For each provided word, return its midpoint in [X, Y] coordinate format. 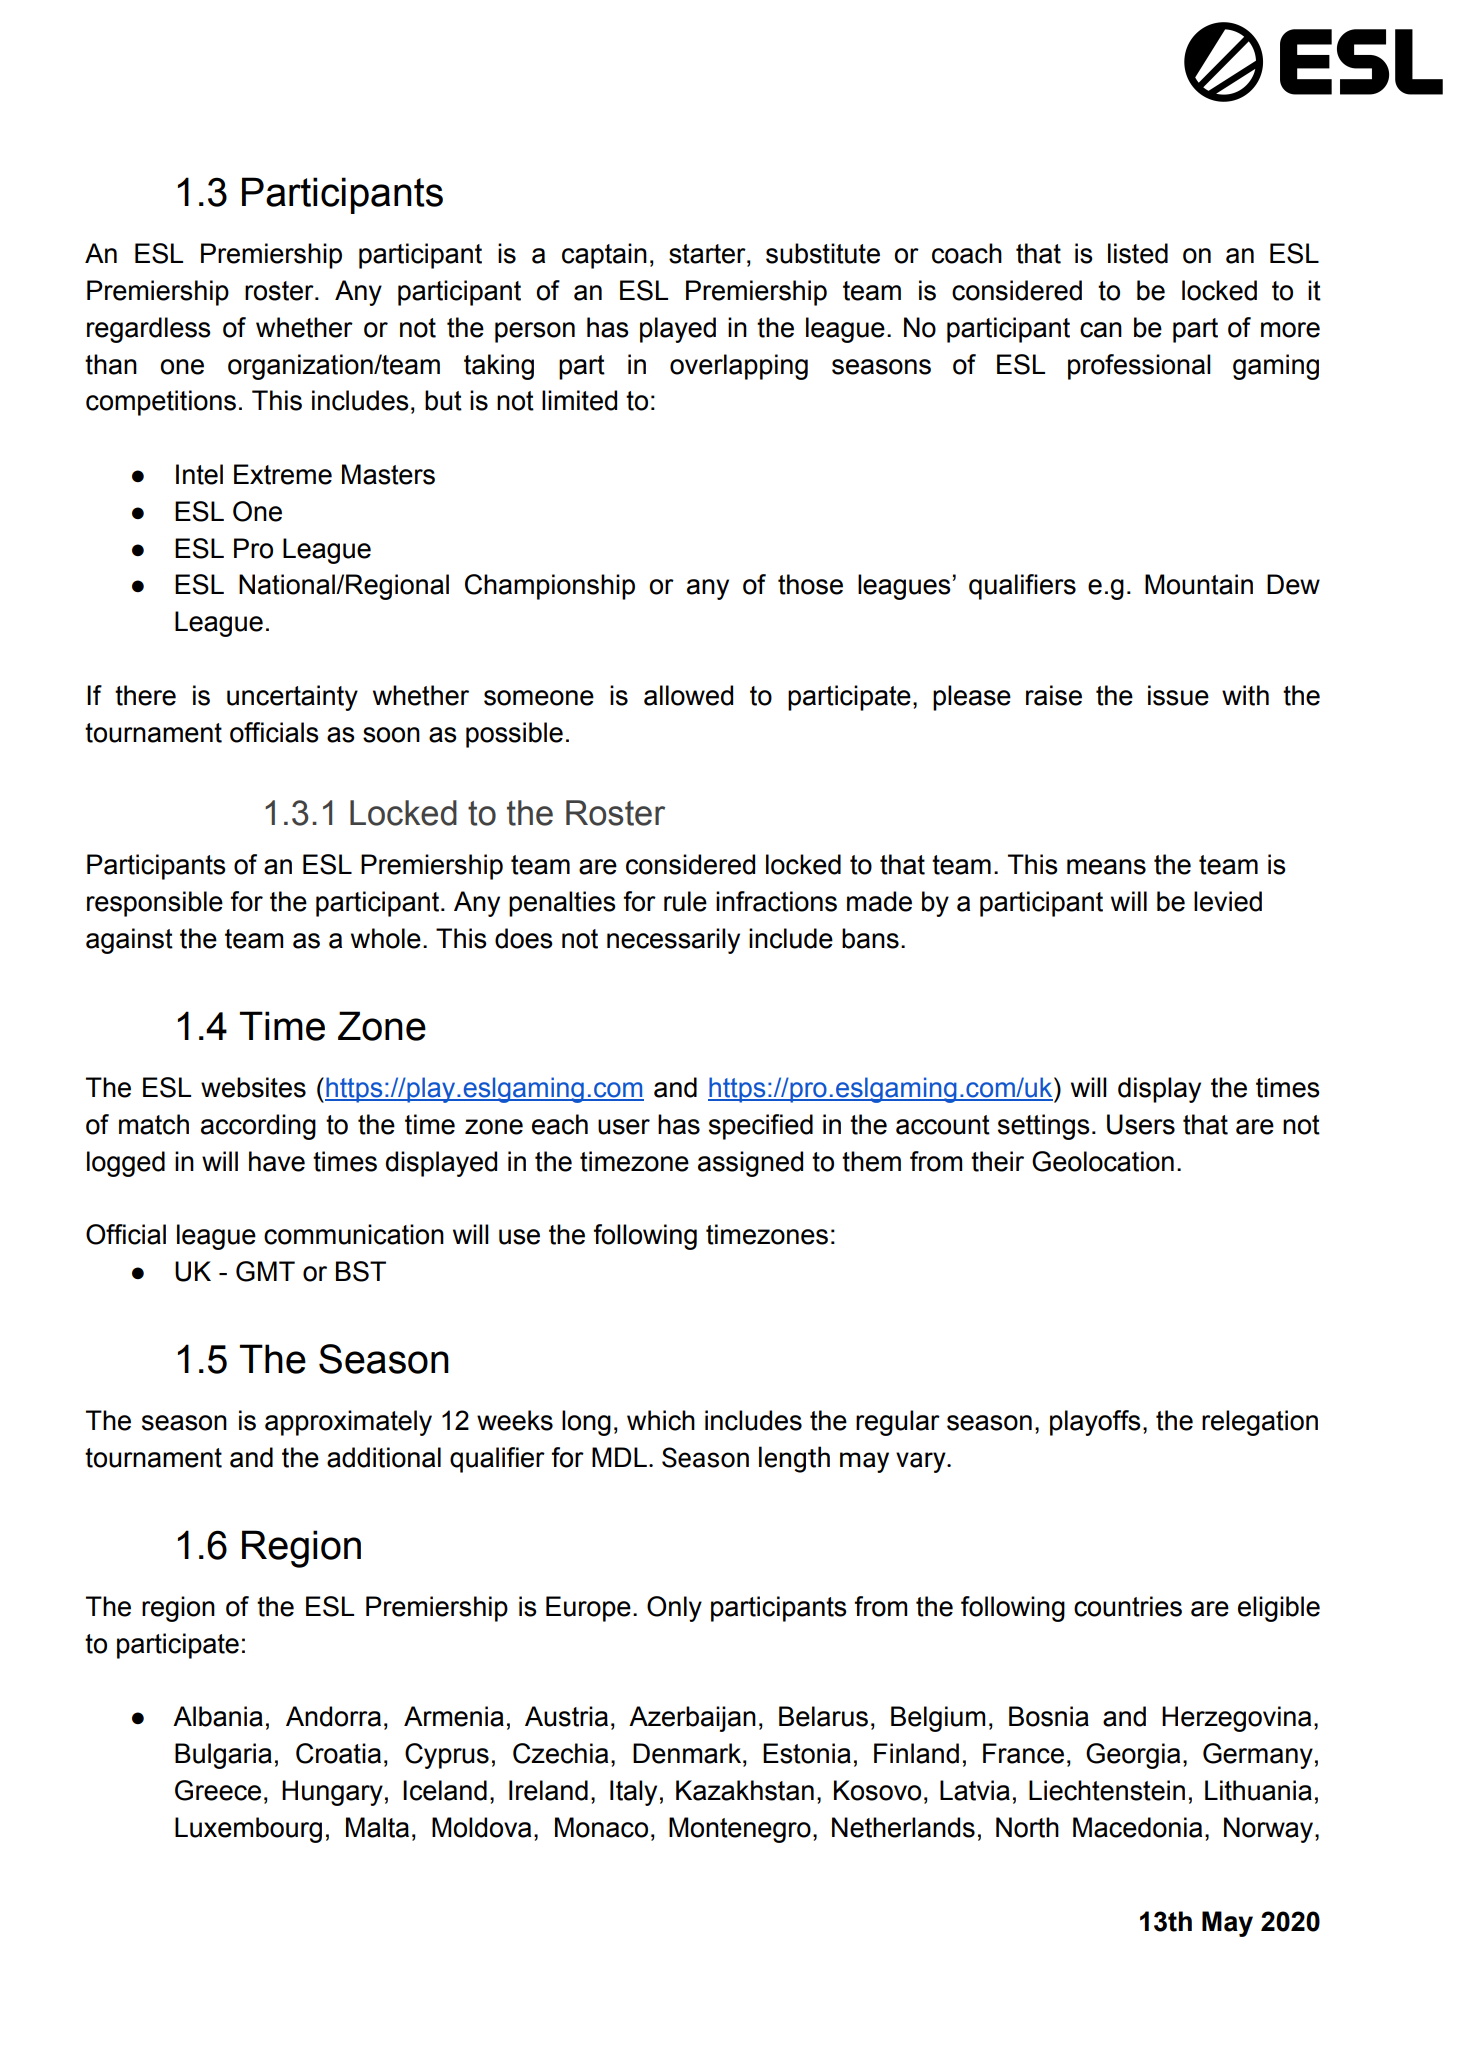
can [1101, 330]
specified [761, 1127]
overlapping [739, 367]
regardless [149, 330]
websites [253, 1087]
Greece [218, 1790]
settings [1044, 1127]
